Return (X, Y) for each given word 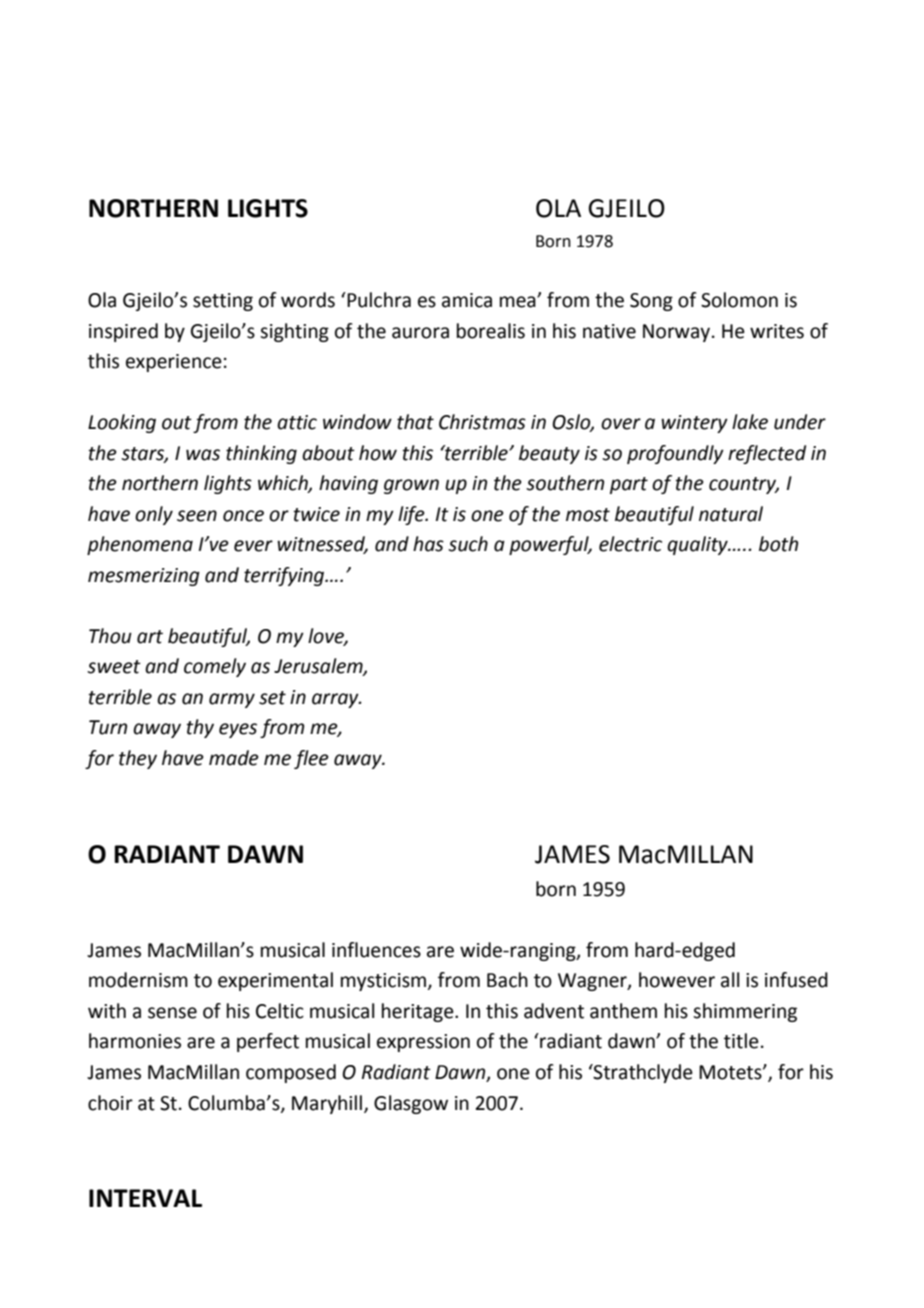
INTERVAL (145, 1198)
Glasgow (411, 1104)
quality (698, 545)
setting (223, 302)
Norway (678, 333)
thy (200, 728)
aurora (420, 333)
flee (311, 759)
